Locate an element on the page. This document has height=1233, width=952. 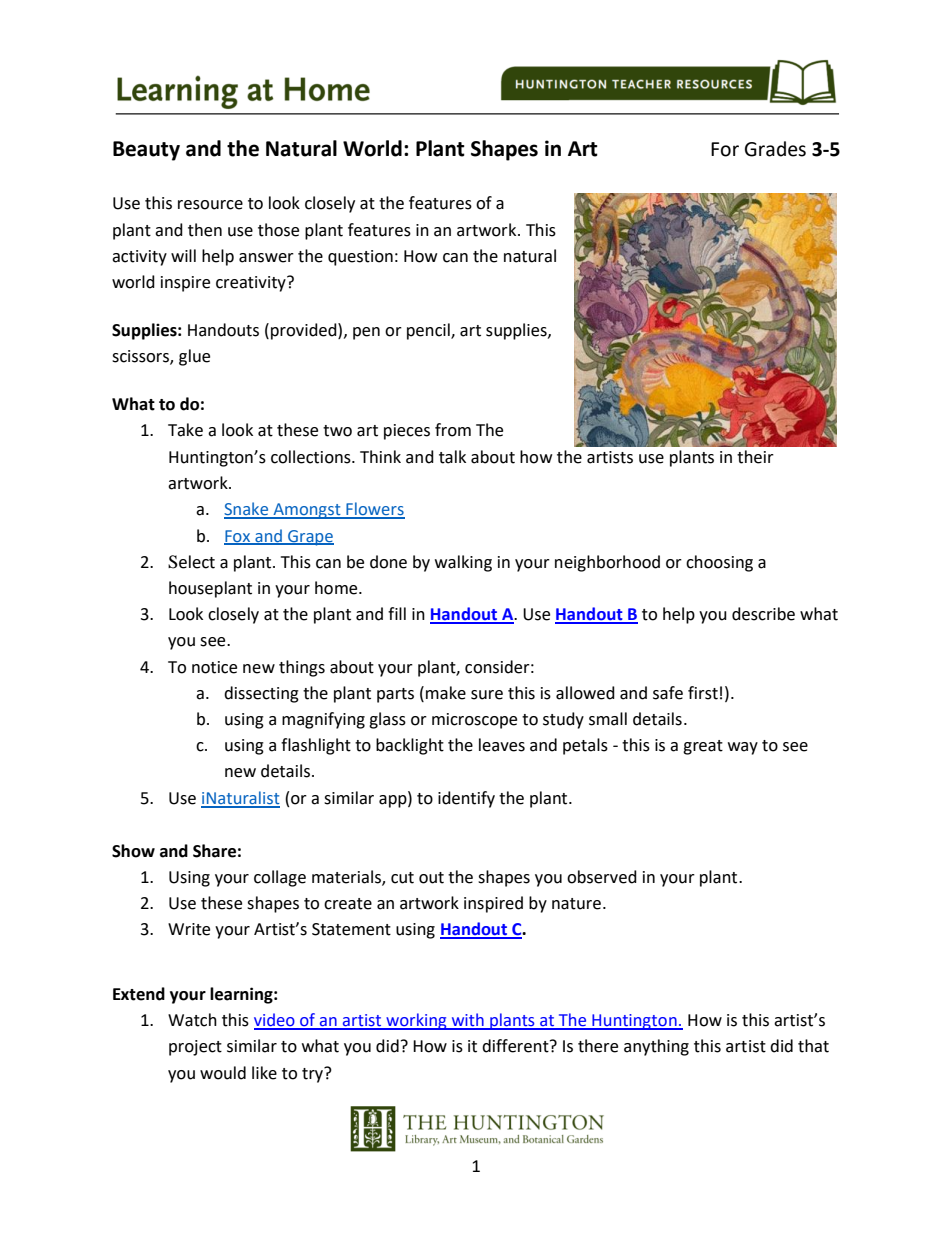
For is located at coordinates (725, 149).
